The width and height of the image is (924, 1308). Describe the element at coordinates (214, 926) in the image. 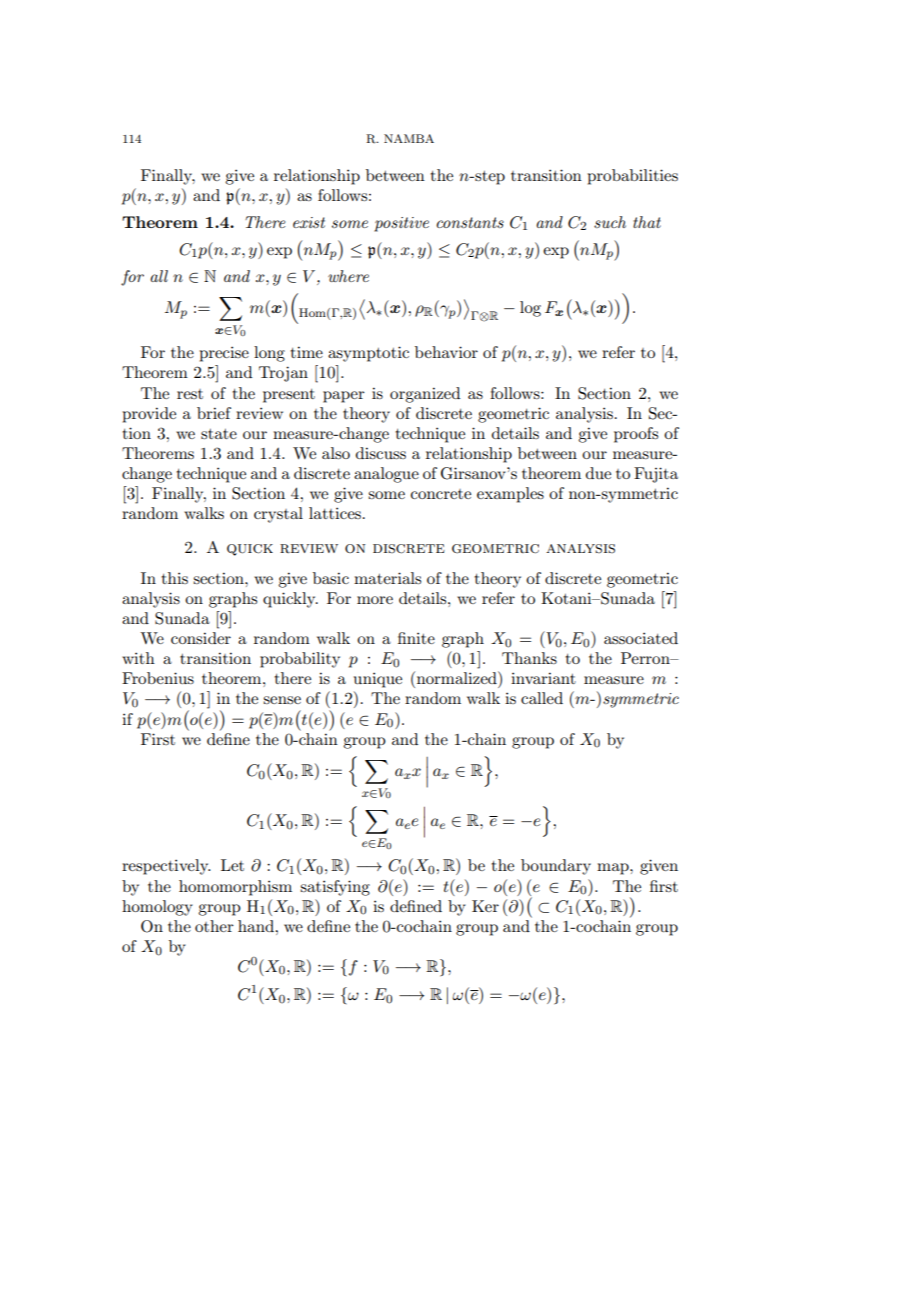

I see `other` at that location.
